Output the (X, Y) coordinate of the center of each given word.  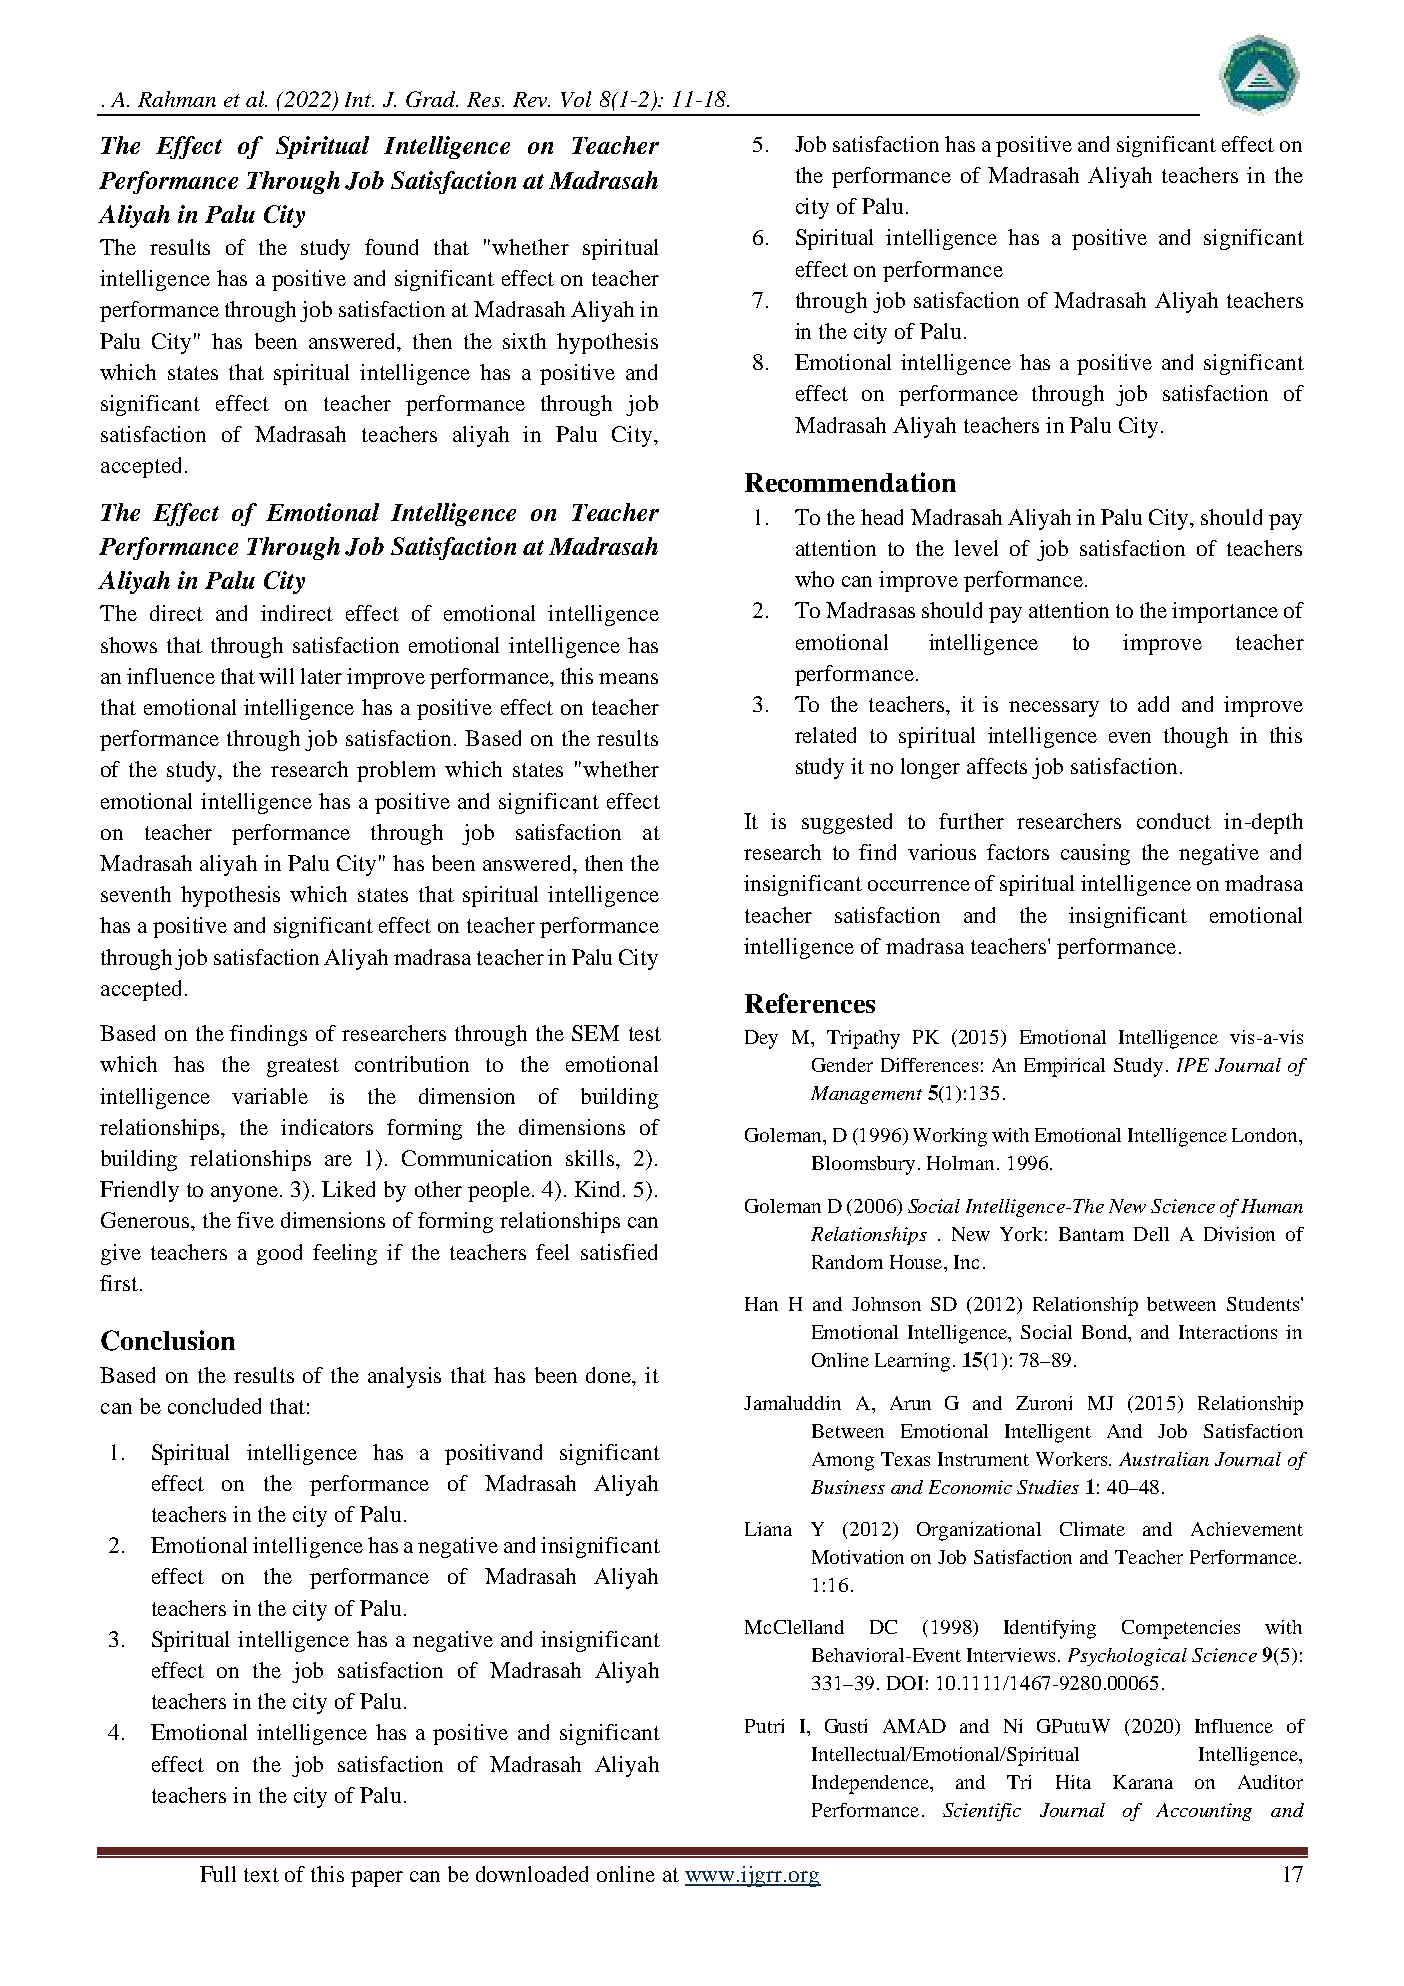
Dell (1151, 1234)
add (1153, 704)
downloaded (532, 1874)
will (276, 676)
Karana (1143, 1782)
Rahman (177, 99)
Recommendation (850, 482)
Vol (576, 99)
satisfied (619, 1252)
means (628, 678)
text (261, 1875)
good (279, 1254)
